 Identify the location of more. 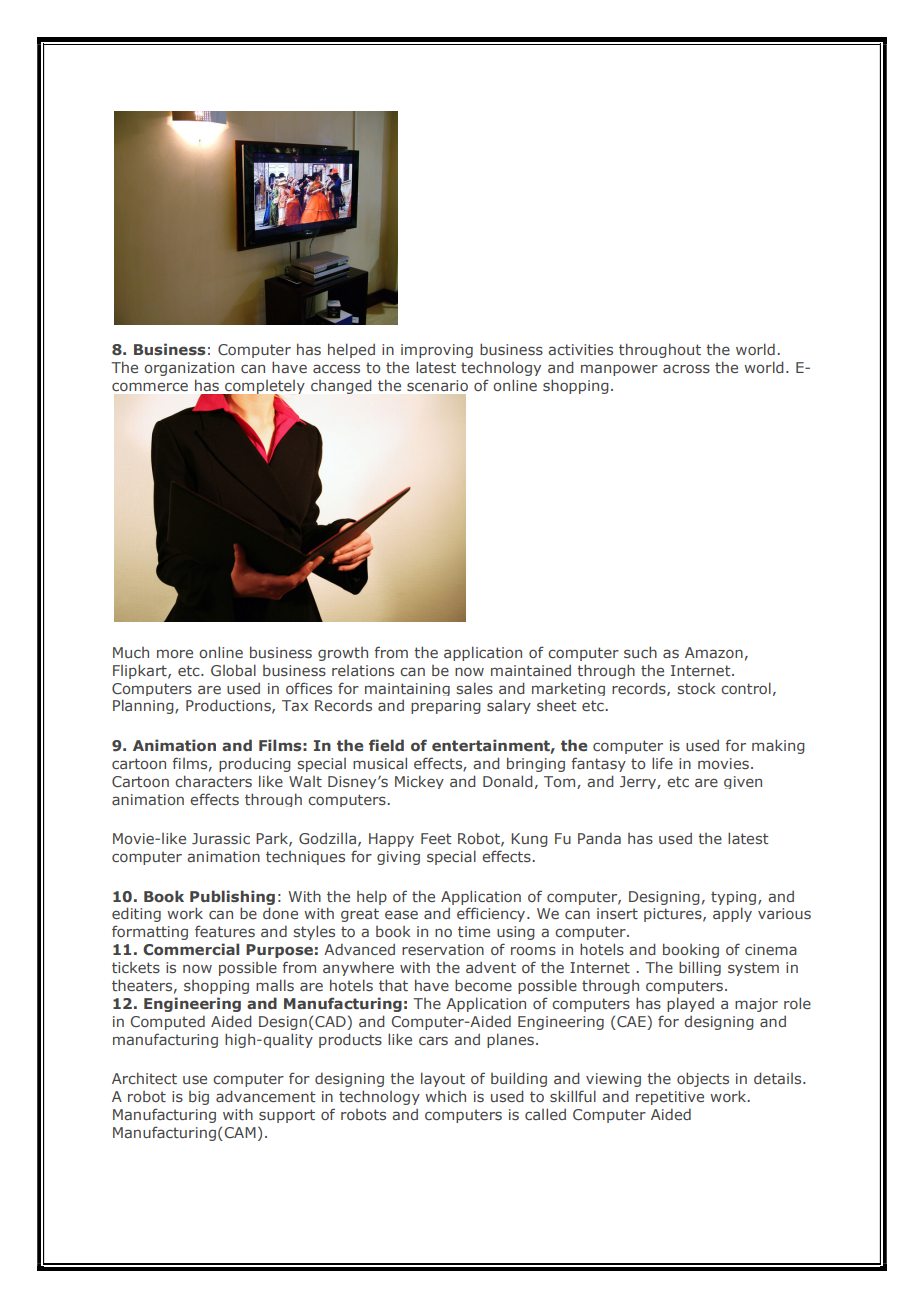
(175, 653).
